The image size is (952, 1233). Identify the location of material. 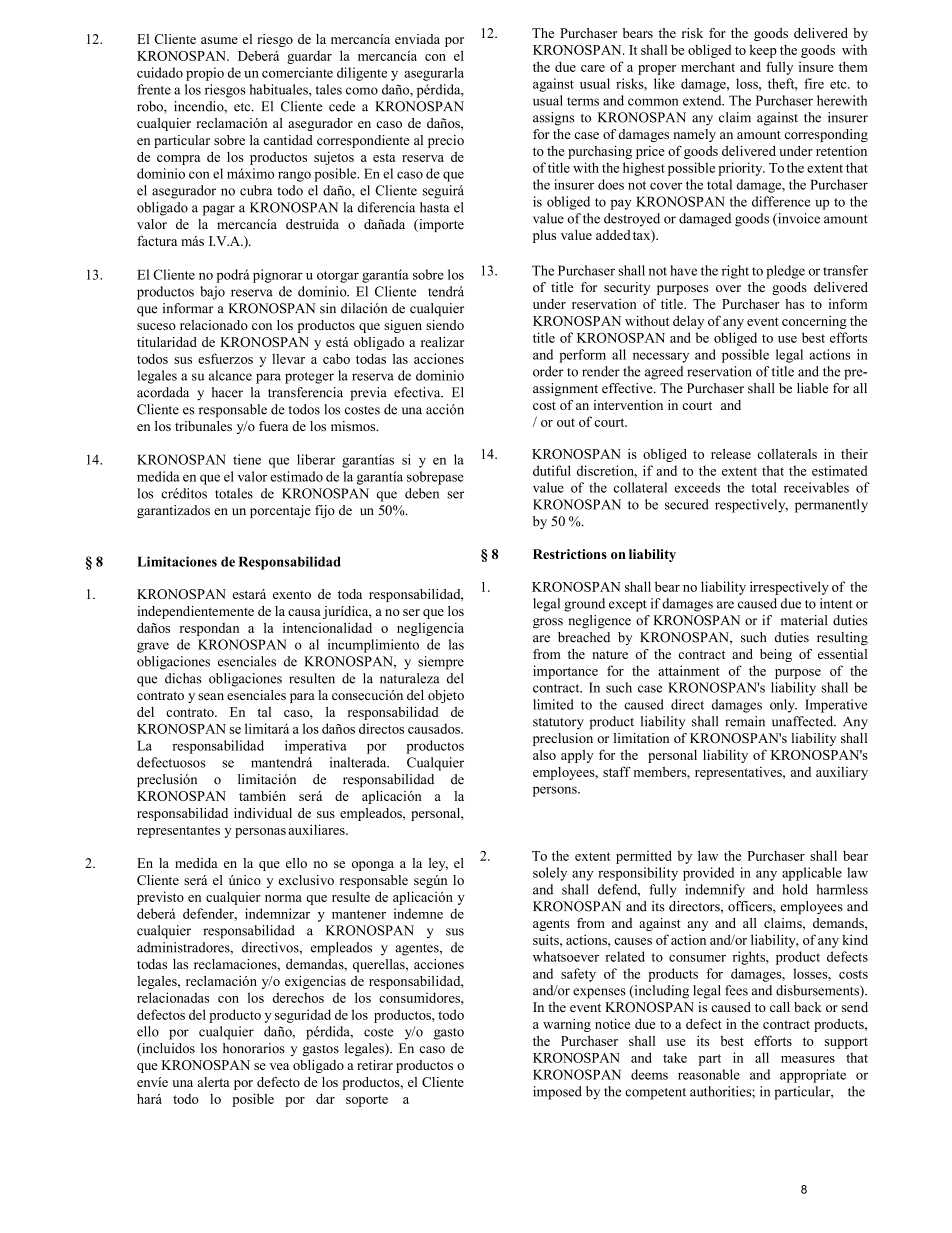
(804, 620).
